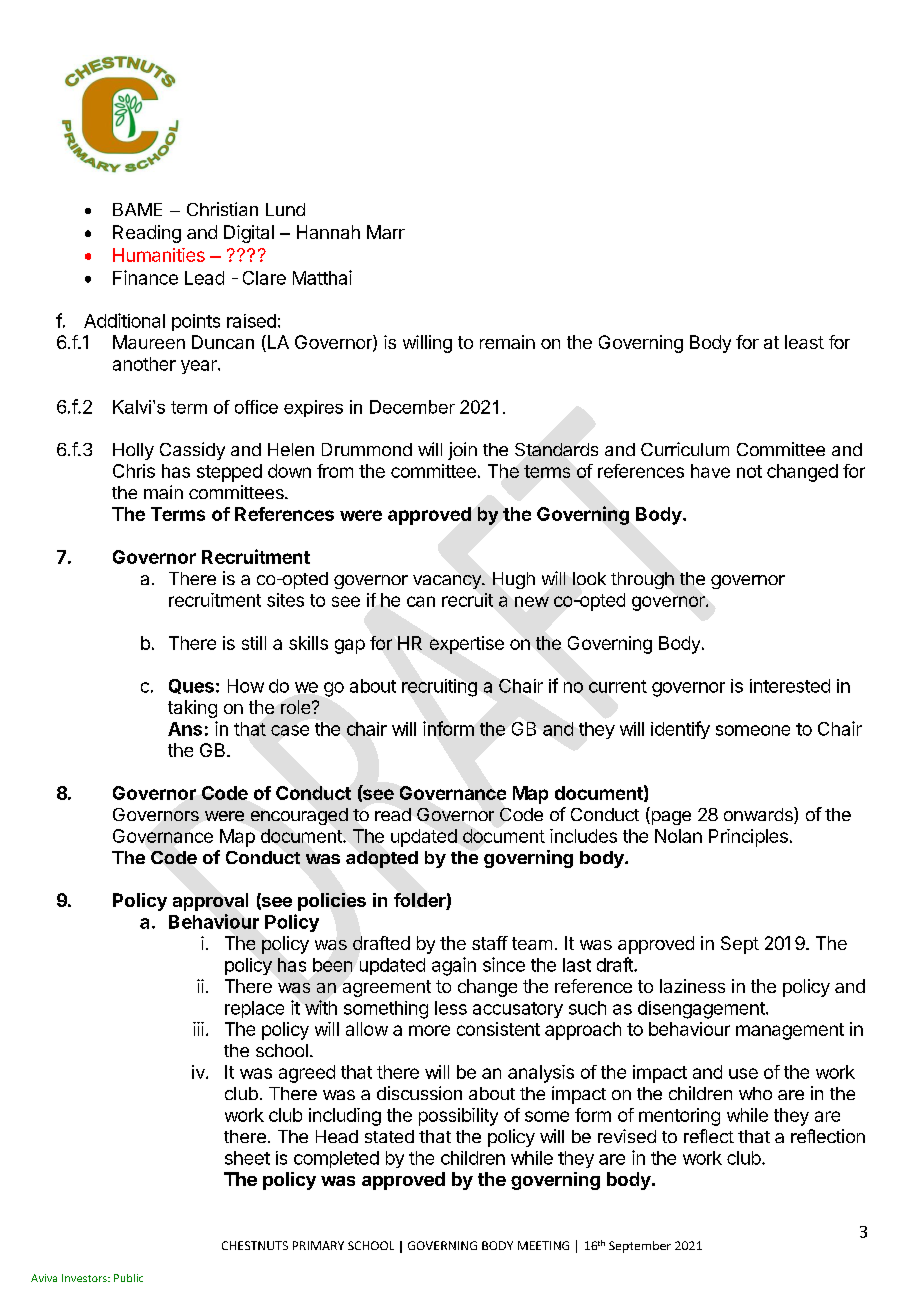  What do you see at coordinates (254, 643) in the screenshot?
I see `still` at bounding box center [254, 643].
